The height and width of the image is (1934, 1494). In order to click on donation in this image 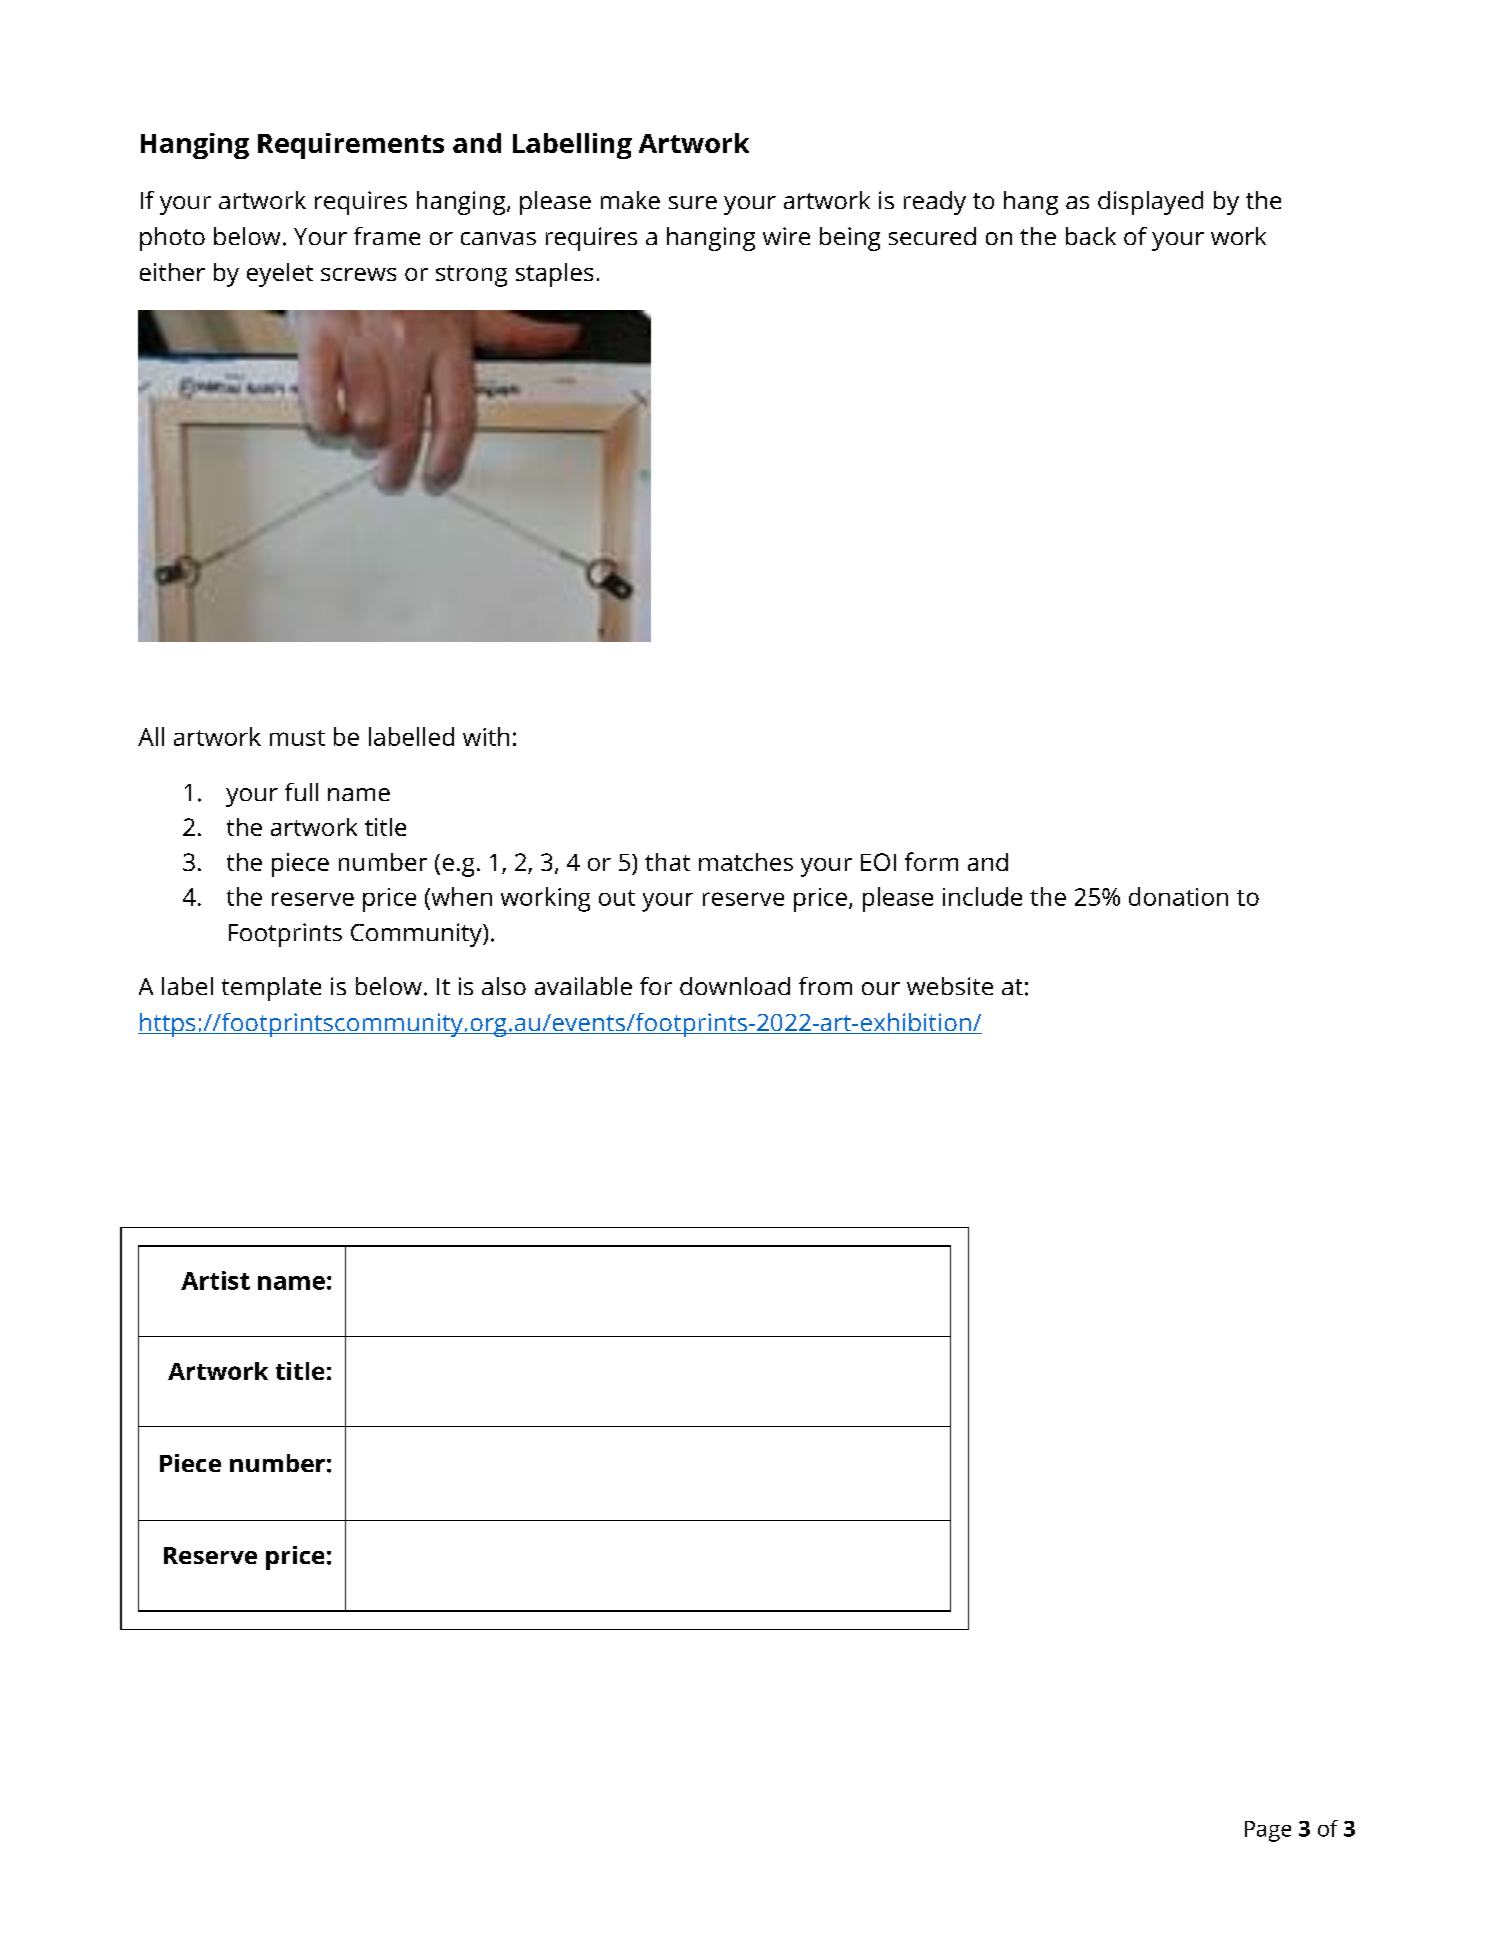, I will do `click(1178, 896)`.
